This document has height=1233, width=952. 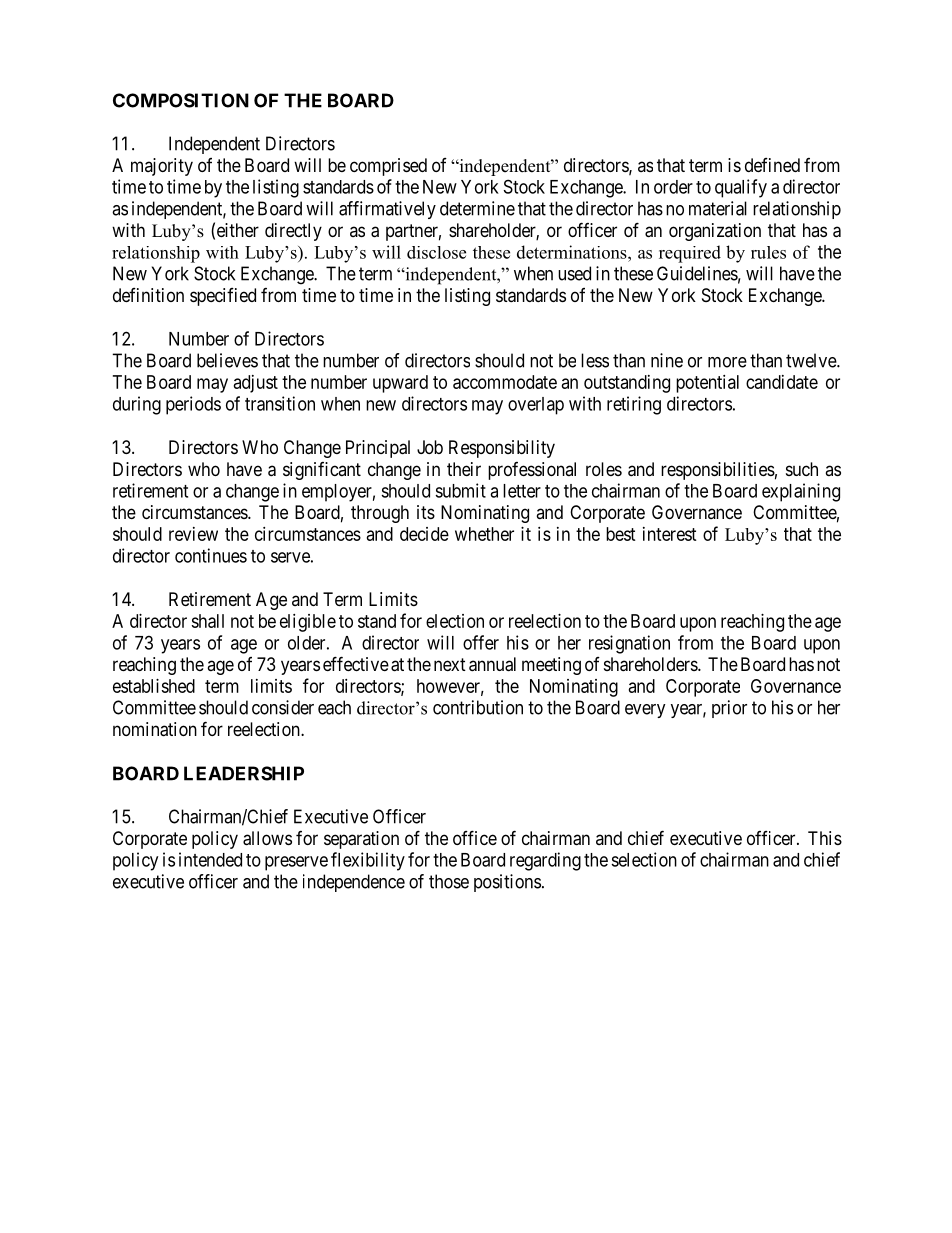 What do you see at coordinates (481, 642) in the document?
I see `offer` at bounding box center [481, 642].
